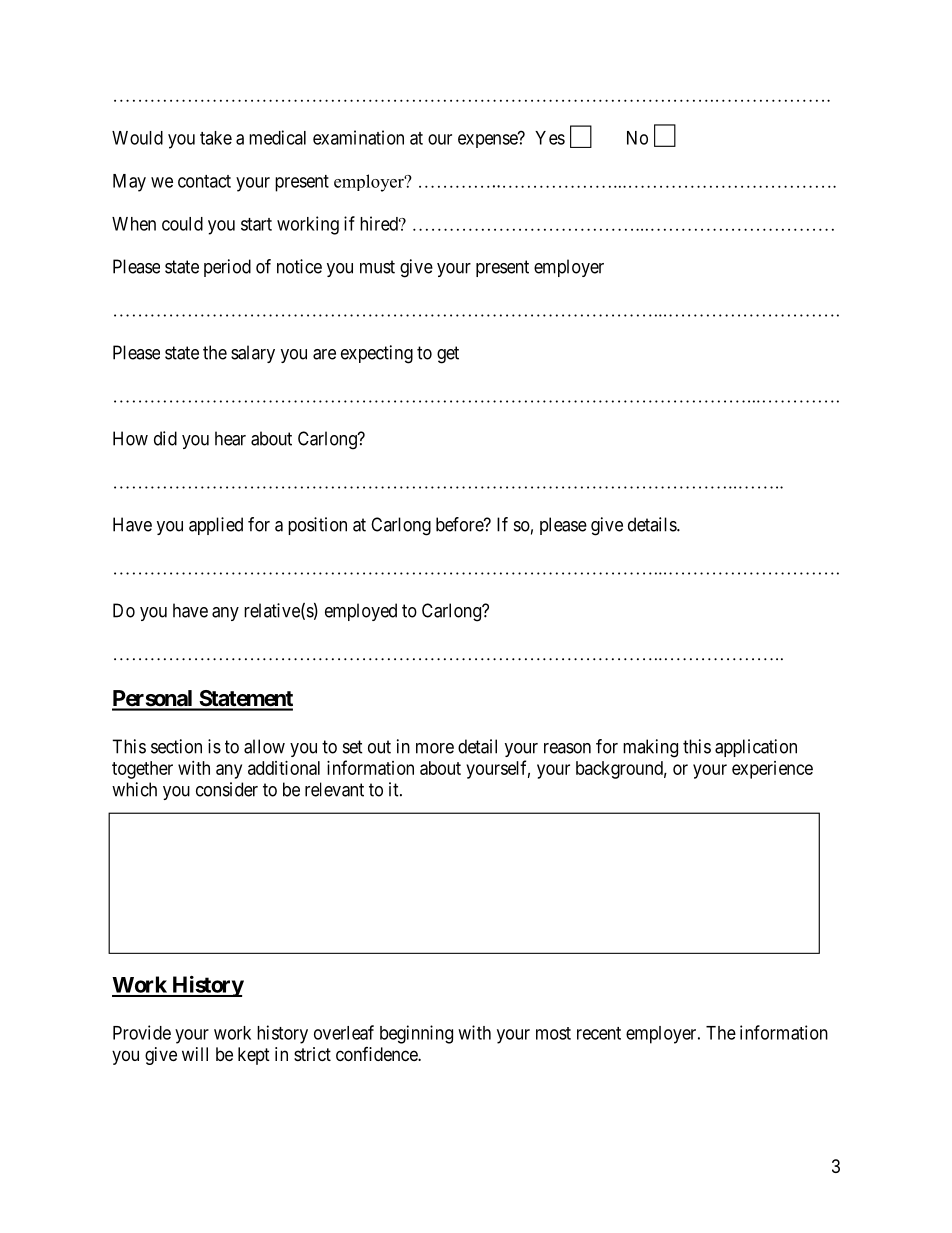  I want to click on applied, so click(216, 526).
